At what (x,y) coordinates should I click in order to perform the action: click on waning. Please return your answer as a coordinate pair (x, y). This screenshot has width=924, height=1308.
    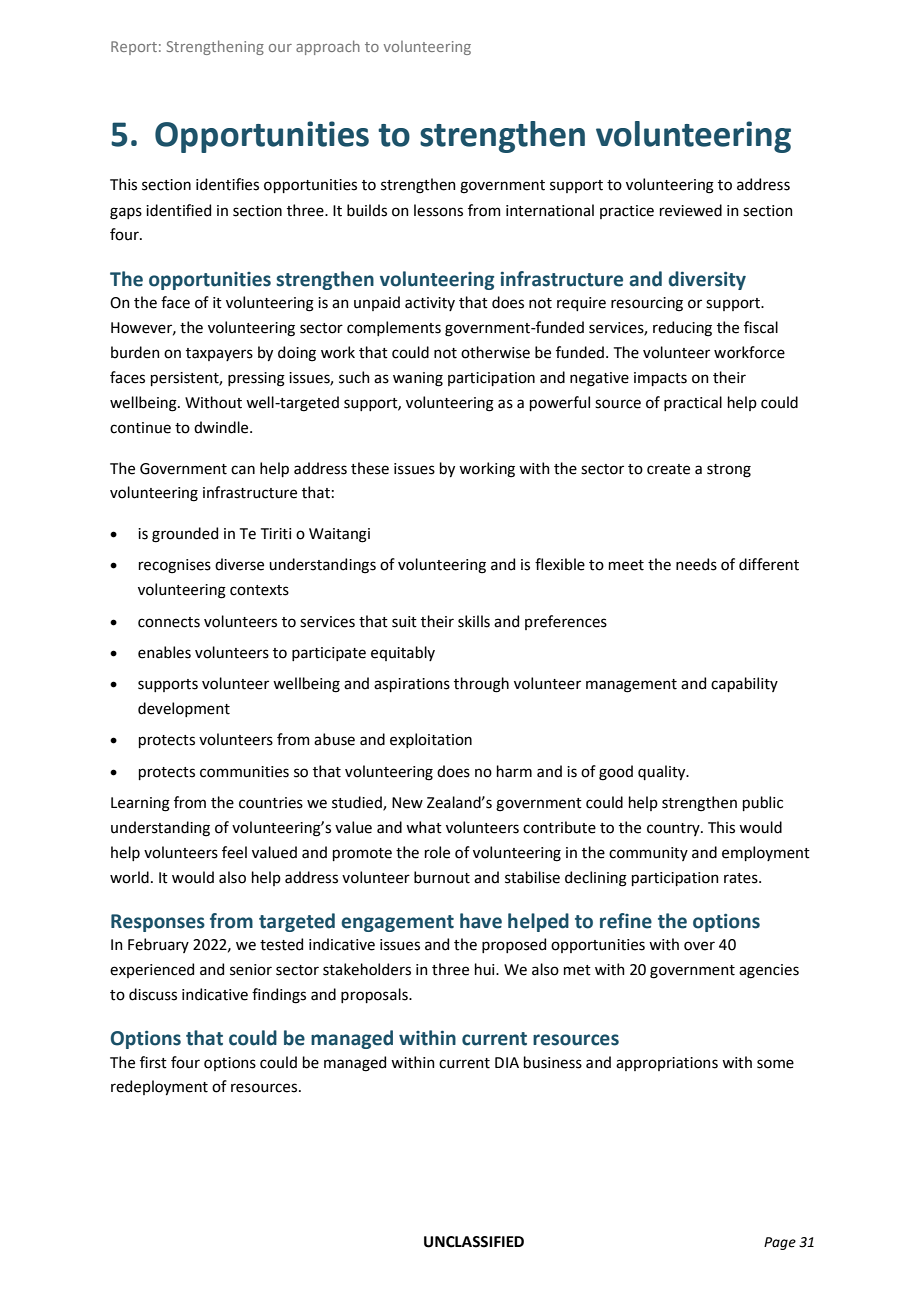
    Looking at the image, I should click on (418, 379).
